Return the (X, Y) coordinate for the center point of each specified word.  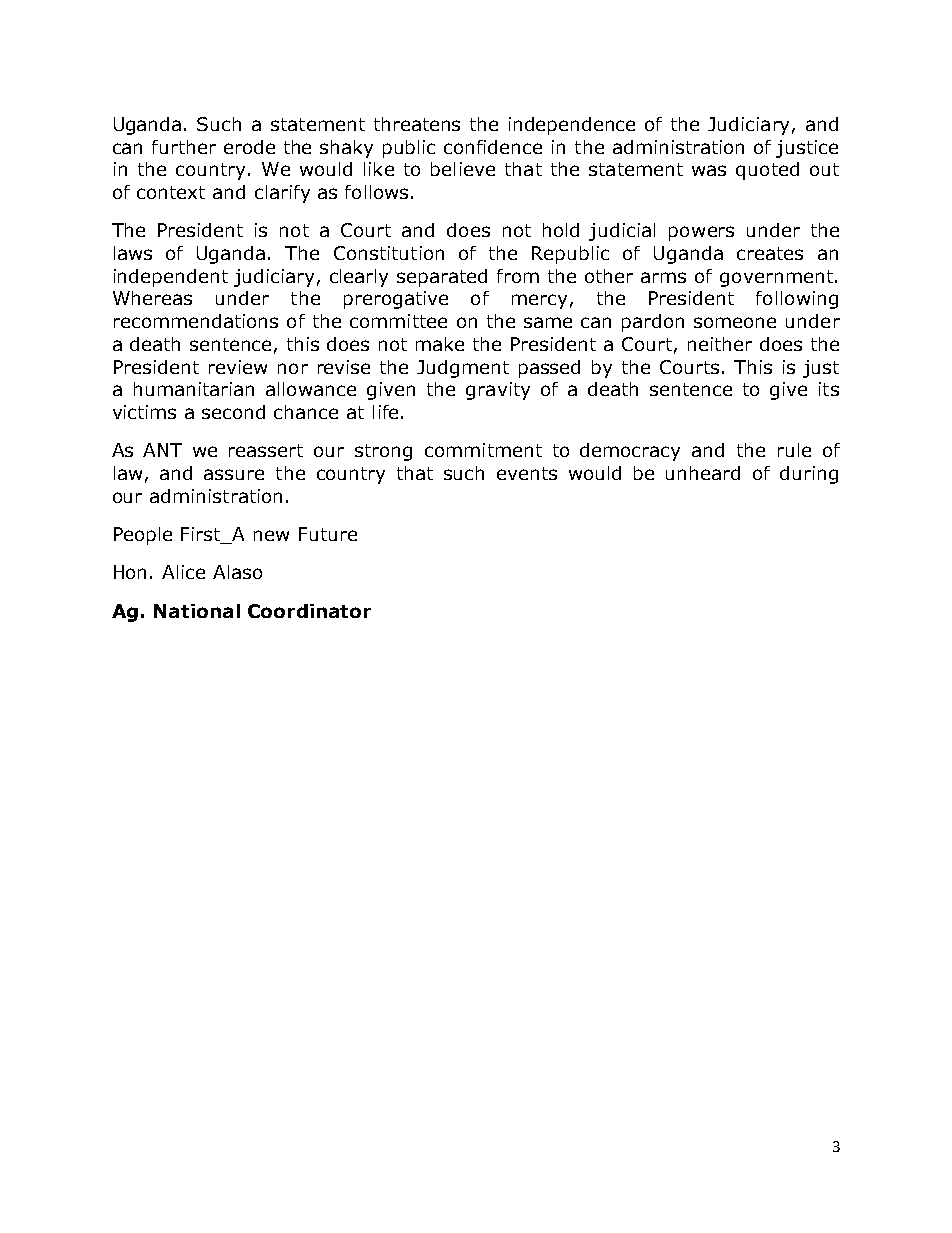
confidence (493, 147)
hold (561, 230)
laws (133, 253)
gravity (498, 391)
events (527, 473)
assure (234, 474)
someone (735, 322)
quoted (767, 171)
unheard (703, 473)
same (548, 322)
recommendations (196, 321)
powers (701, 233)
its (829, 389)
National (197, 611)
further (184, 147)
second (233, 412)
